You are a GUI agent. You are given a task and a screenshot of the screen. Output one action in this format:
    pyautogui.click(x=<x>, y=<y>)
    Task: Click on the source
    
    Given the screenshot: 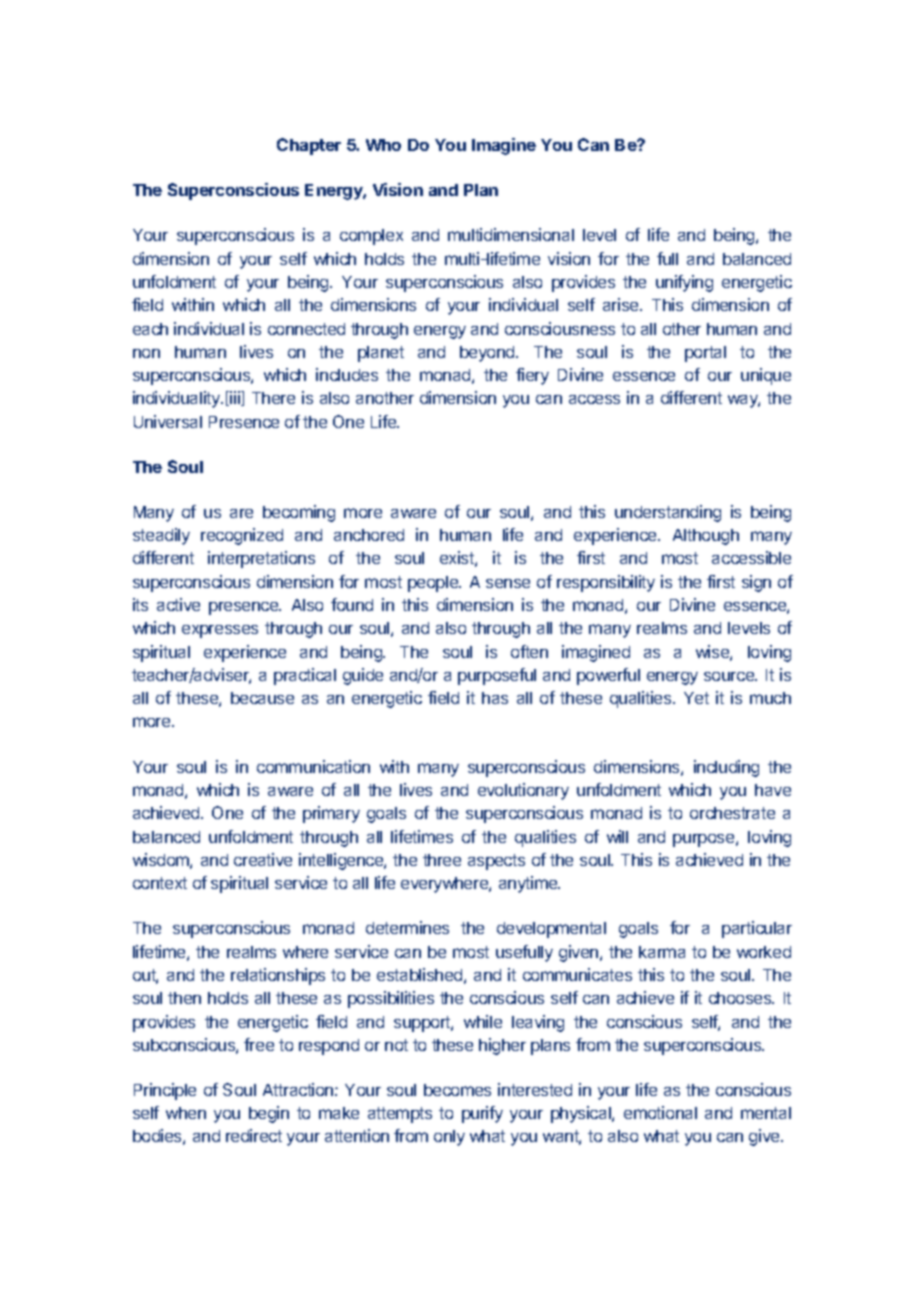 What is the action you would take?
    pyautogui.click(x=730, y=676)
